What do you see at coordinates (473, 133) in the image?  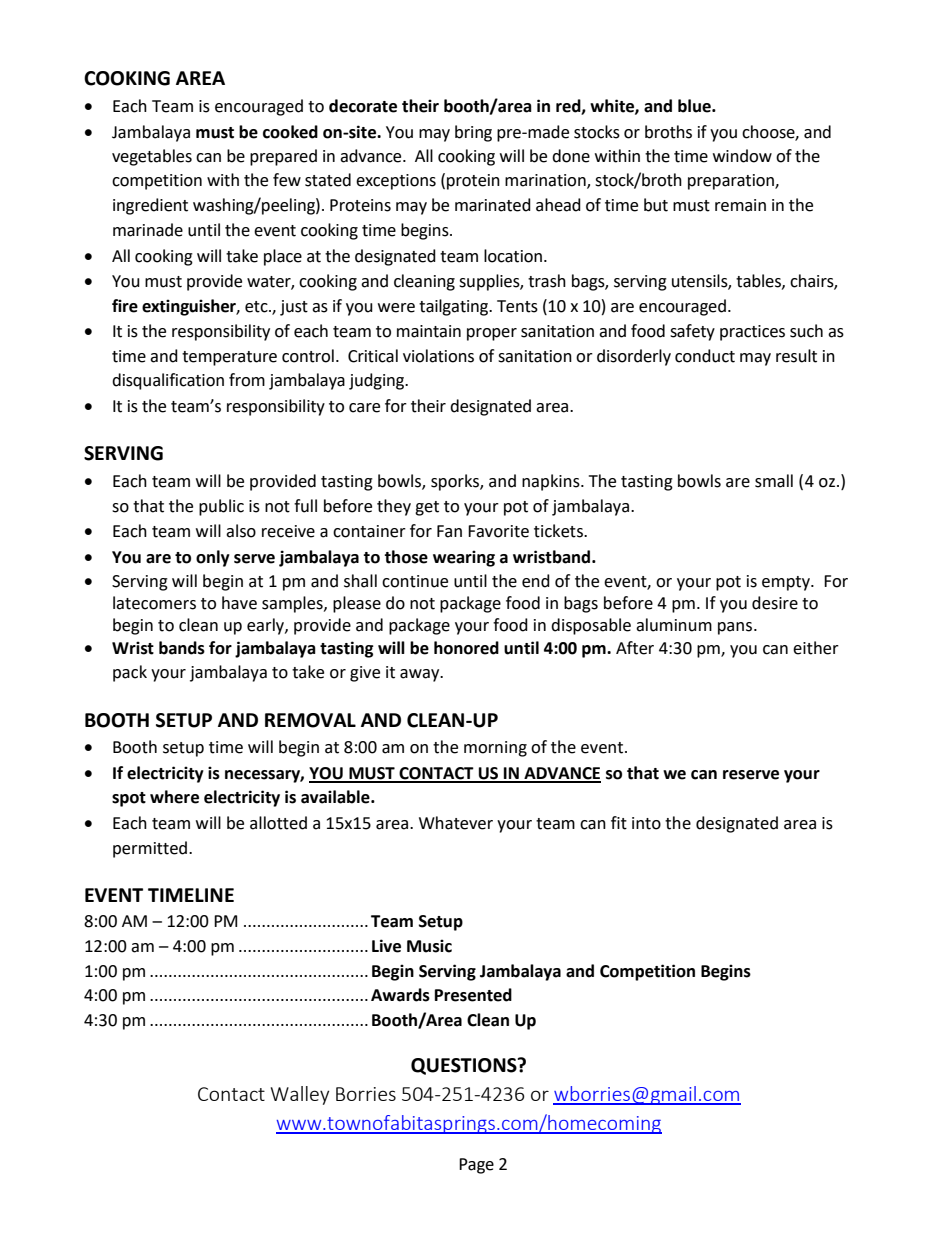 I see `bring` at bounding box center [473, 133].
